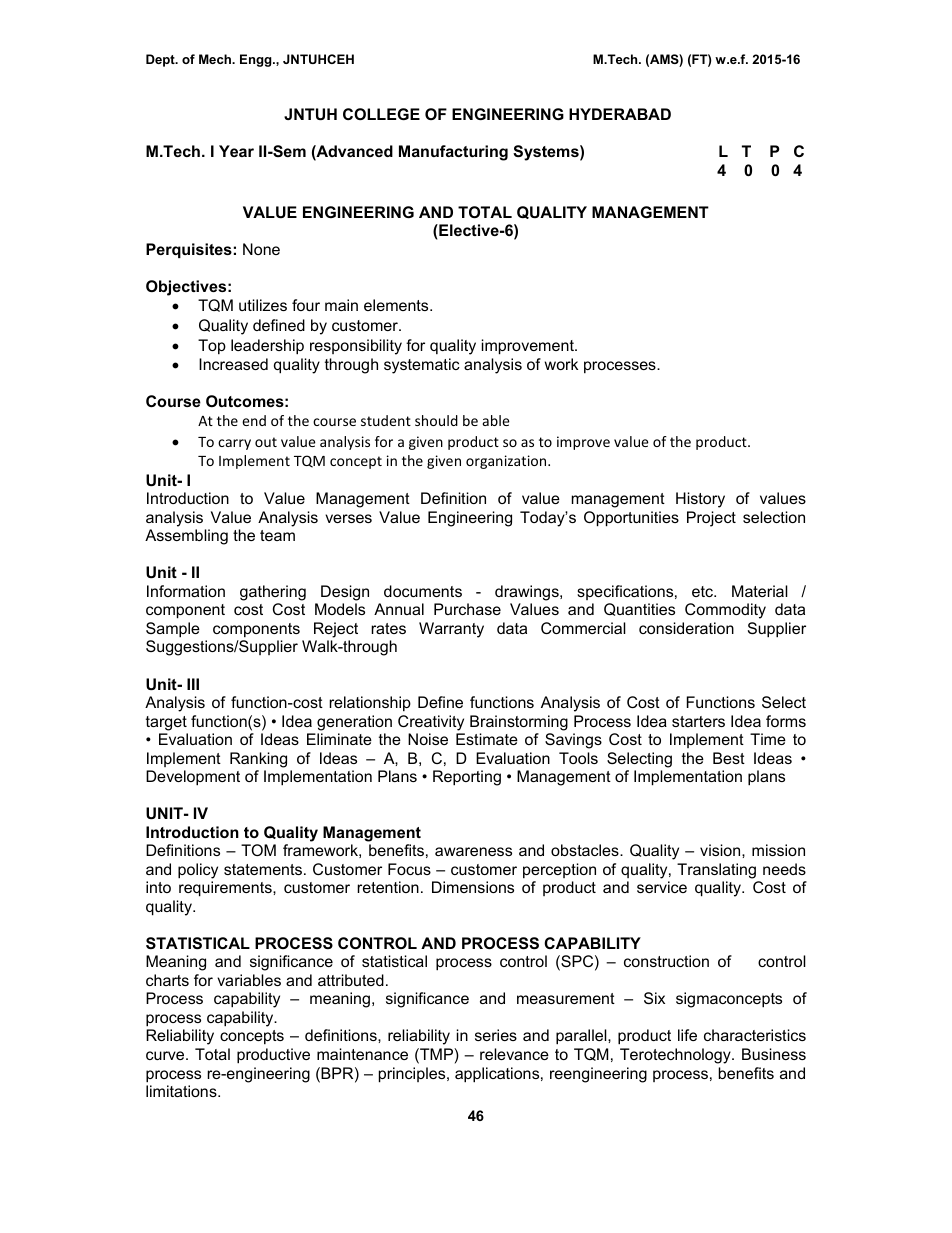 The image size is (952, 1233). I want to click on etc, so click(703, 591).
